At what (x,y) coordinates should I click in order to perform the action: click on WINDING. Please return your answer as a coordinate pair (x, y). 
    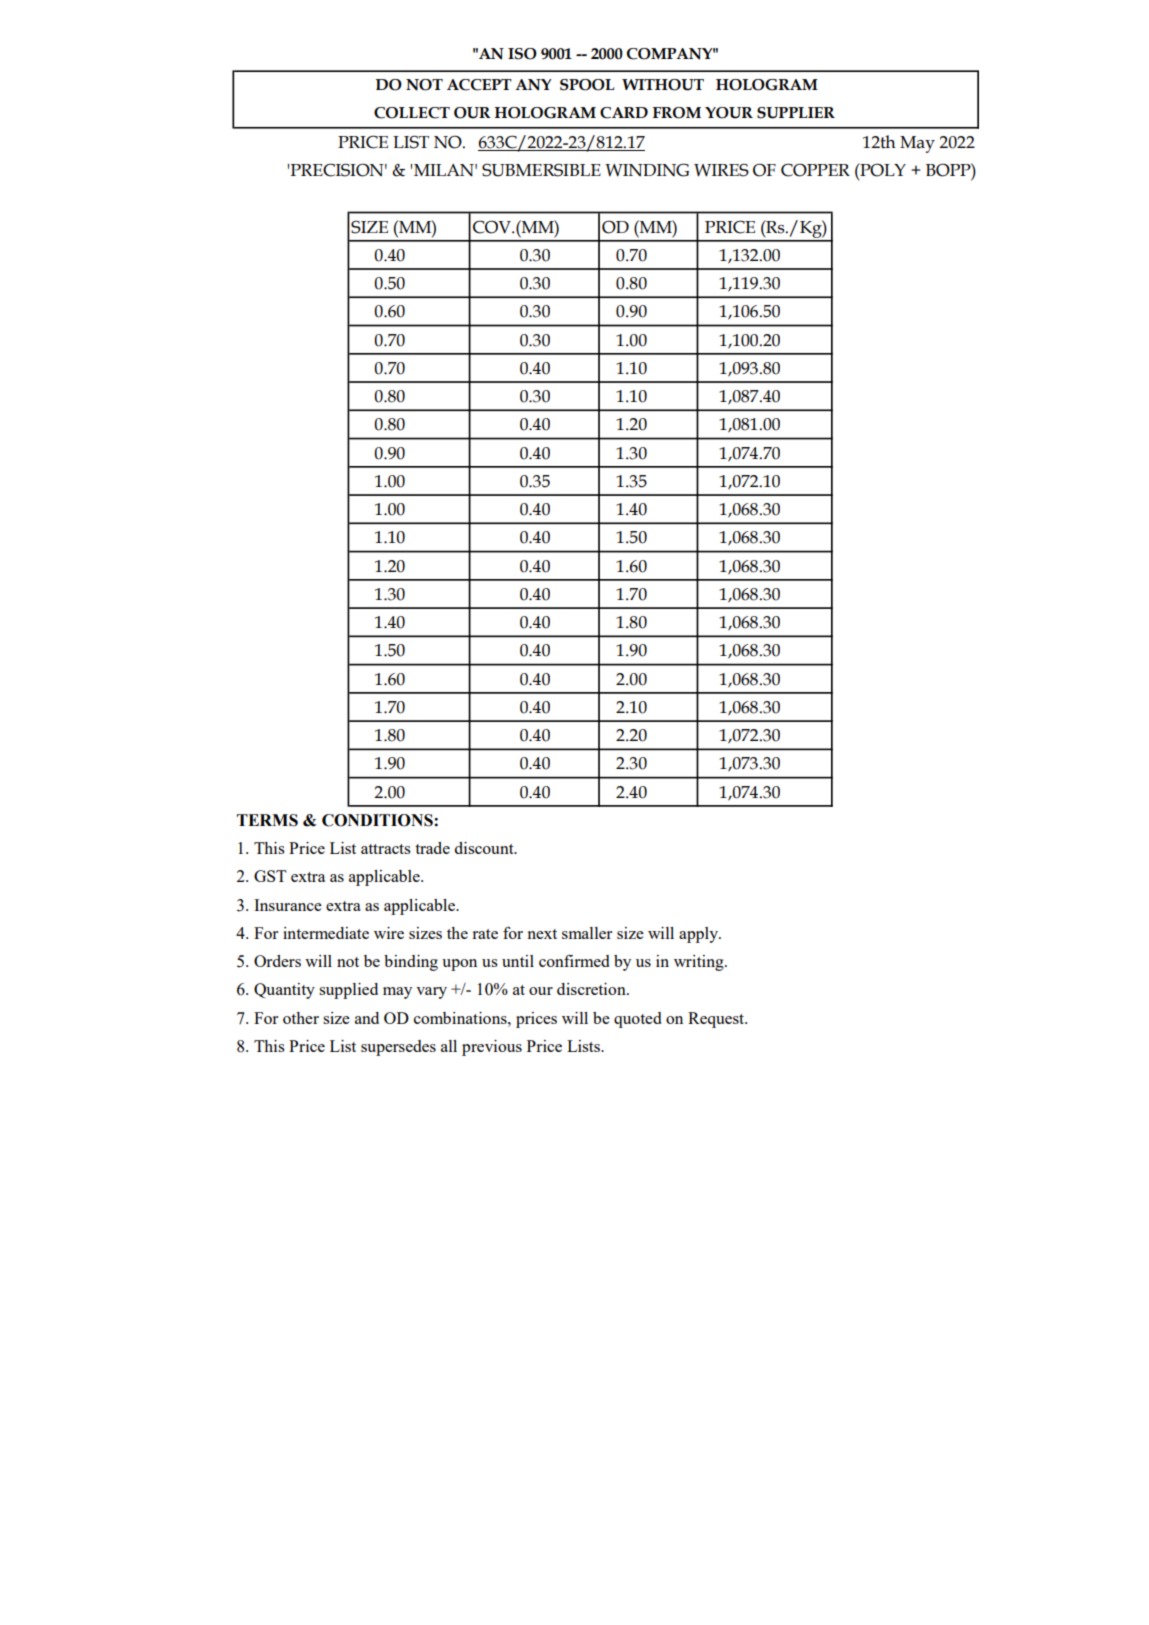
    Looking at the image, I should click on (647, 170).
